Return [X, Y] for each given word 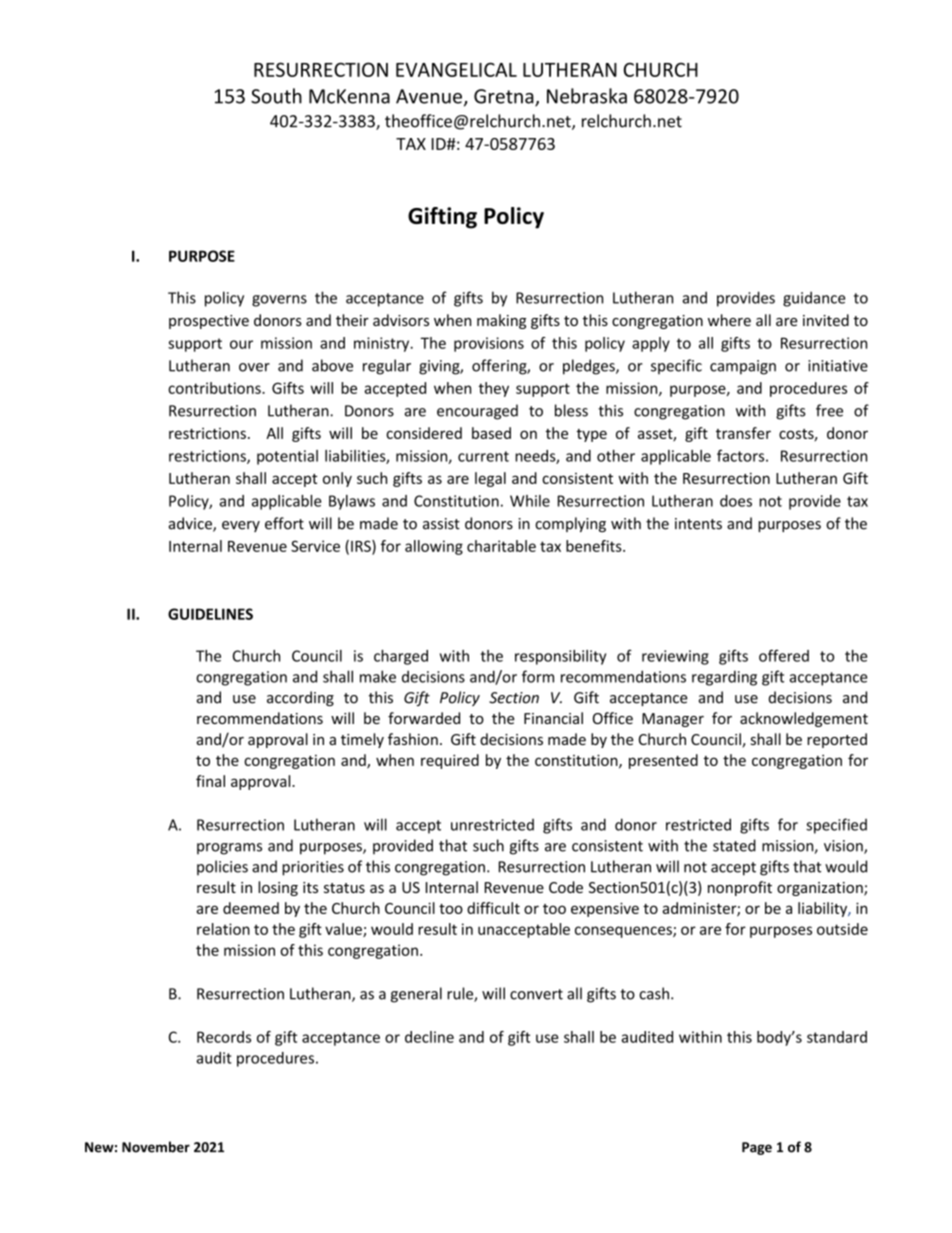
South [276, 96]
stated [734, 845]
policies [222, 867]
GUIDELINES [210, 614]
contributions [215, 388]
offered [784, 655]
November [156, 1147]
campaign [743, 367]
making [501, 321]
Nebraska [587, 96]
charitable [501, 546]
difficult [493, 908]
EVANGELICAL [456, 69]
